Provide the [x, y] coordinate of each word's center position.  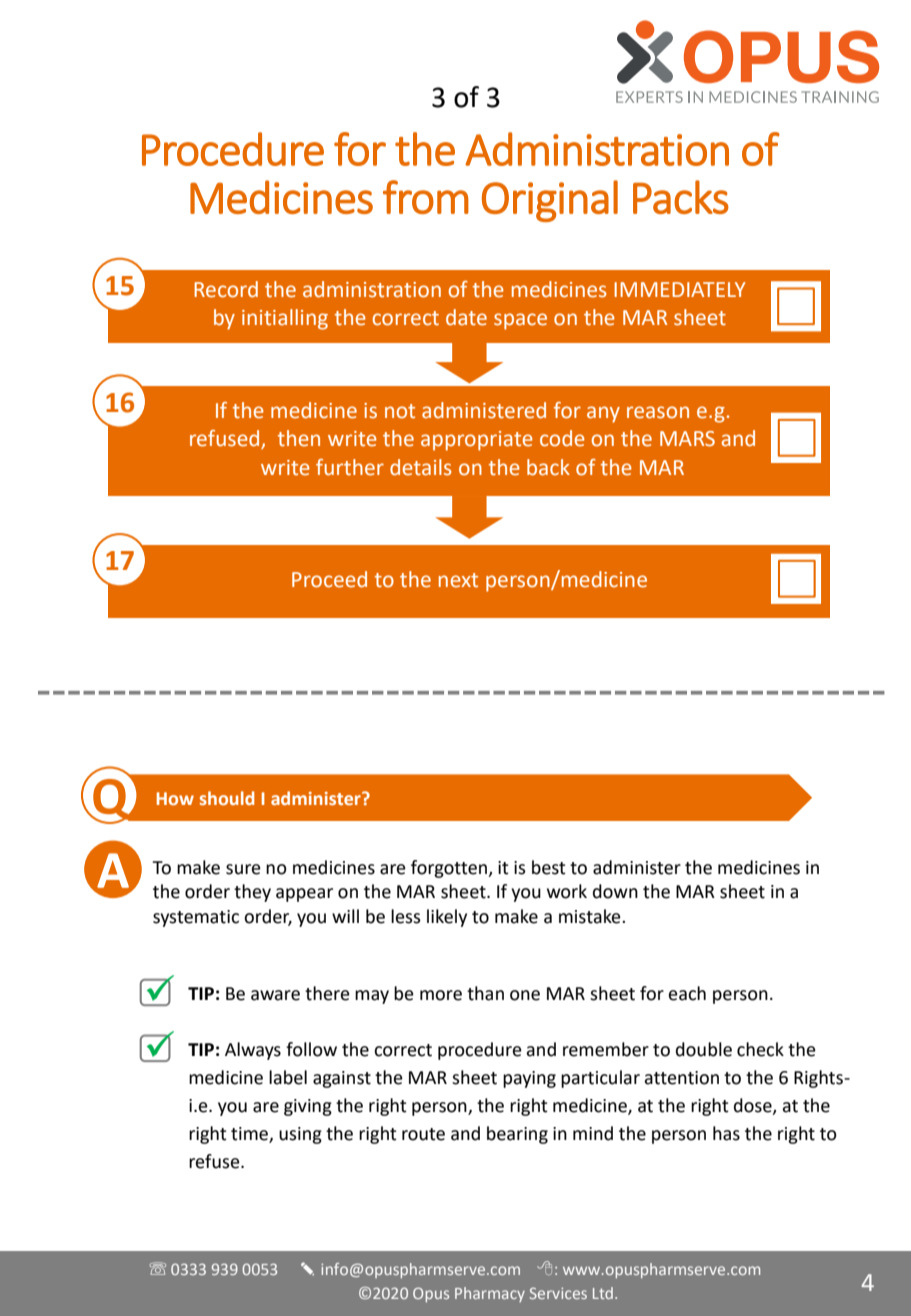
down [615, 891]
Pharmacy [490, 1294]
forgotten [450, 869]
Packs [681, 197]
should [227, 798]
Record [226, 289]
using [300, 1135]
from [426, 197]
